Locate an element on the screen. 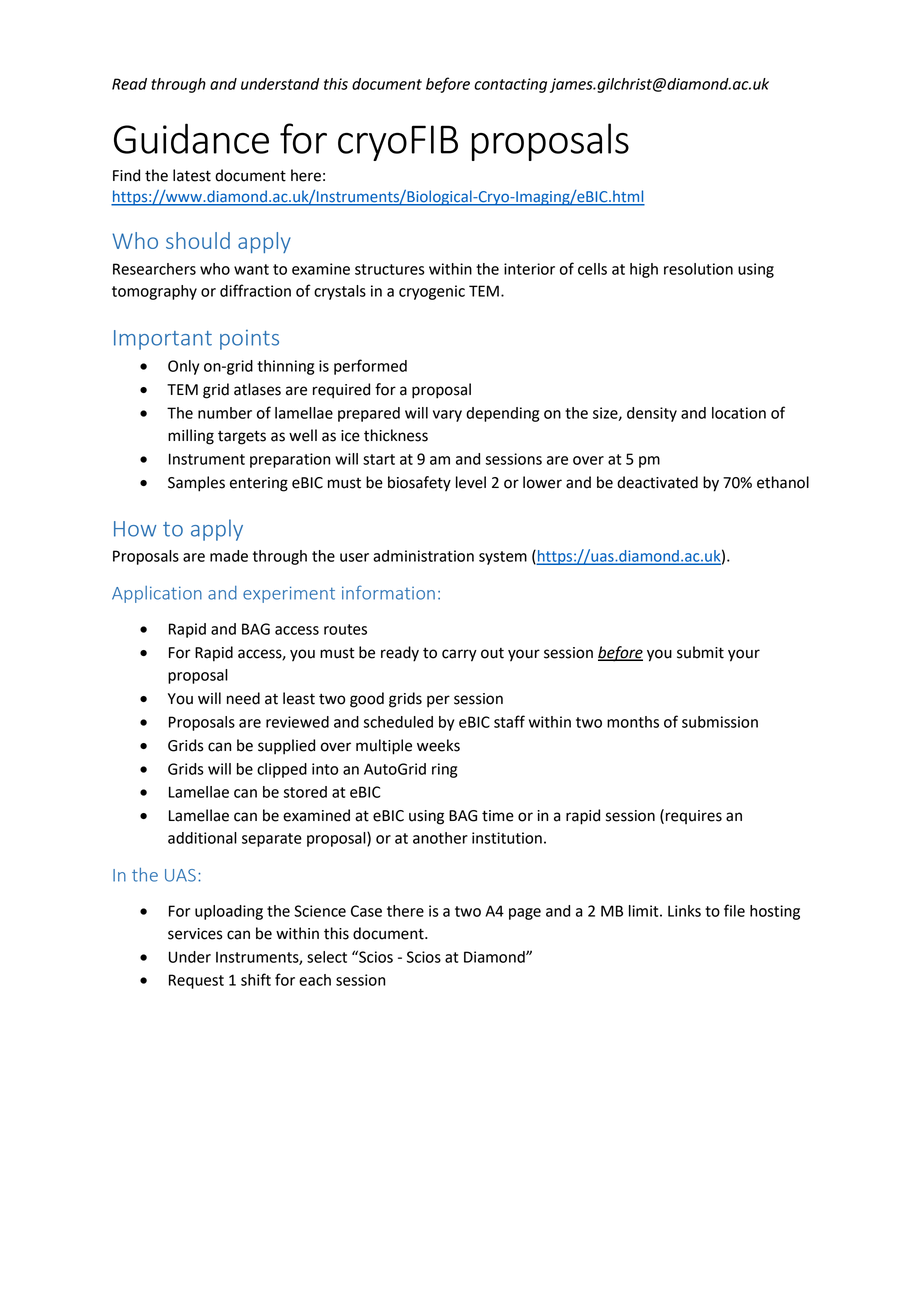  submission is located at coordinates (720, 722).
